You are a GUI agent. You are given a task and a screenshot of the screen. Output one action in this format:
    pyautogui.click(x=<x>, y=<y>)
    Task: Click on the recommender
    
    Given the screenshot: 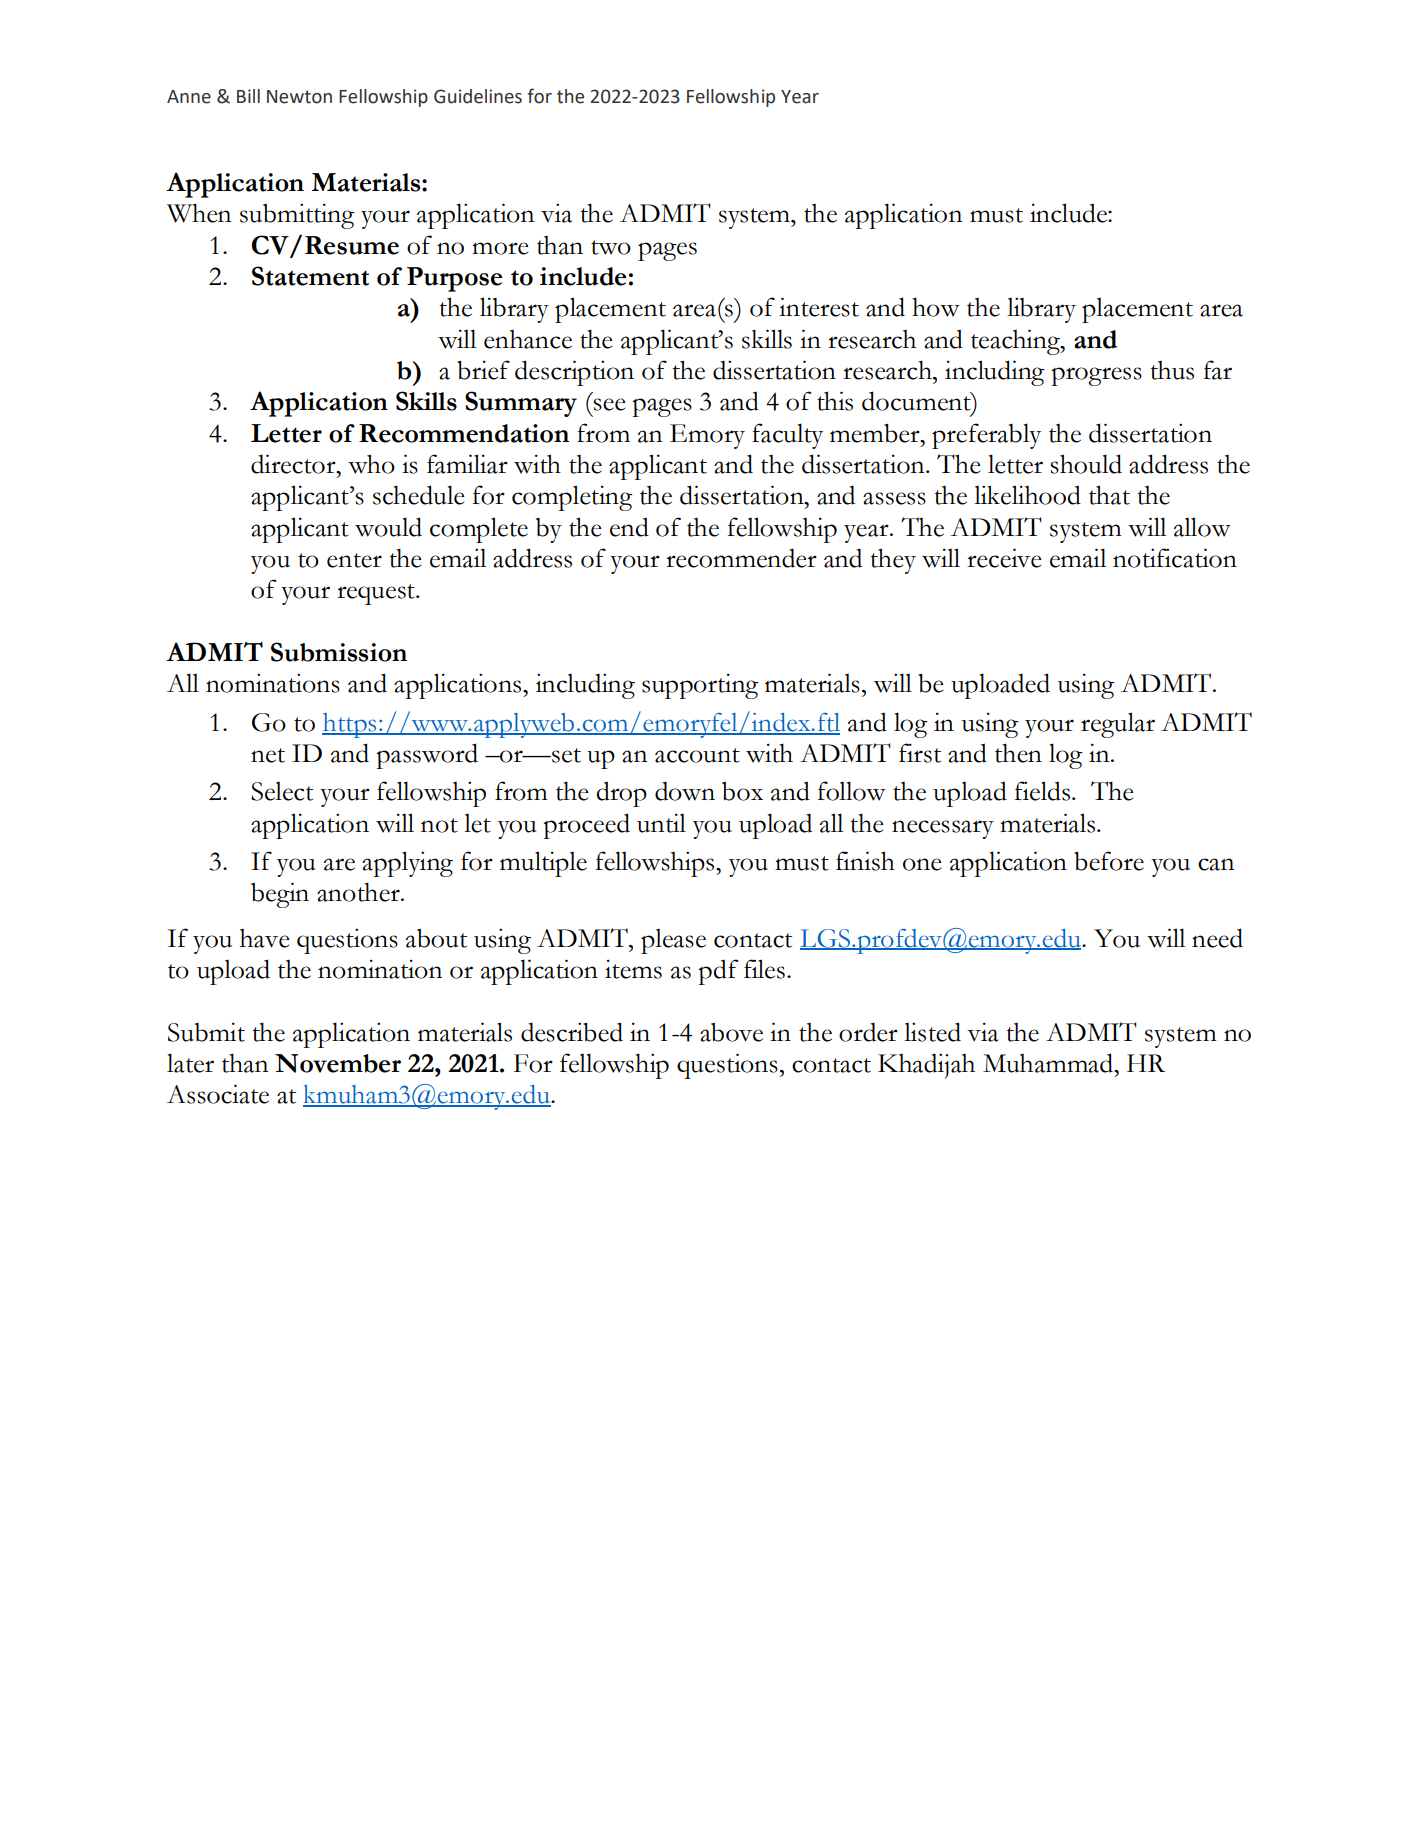 What is the action you would take?
    pyautogui.click(x=741, y=558)
